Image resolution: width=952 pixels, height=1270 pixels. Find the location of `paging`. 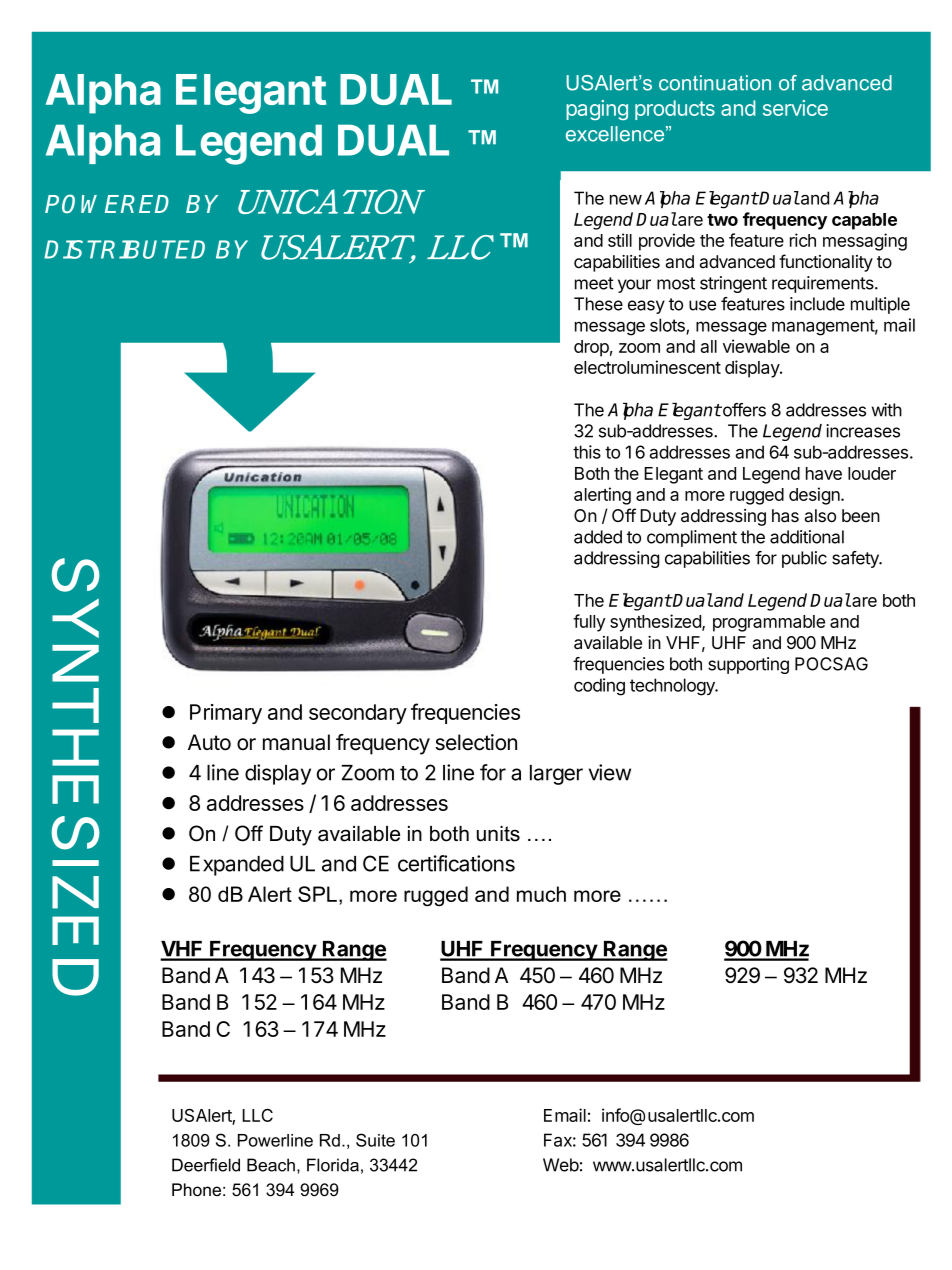

paging is located at coordinates (597, 110).
